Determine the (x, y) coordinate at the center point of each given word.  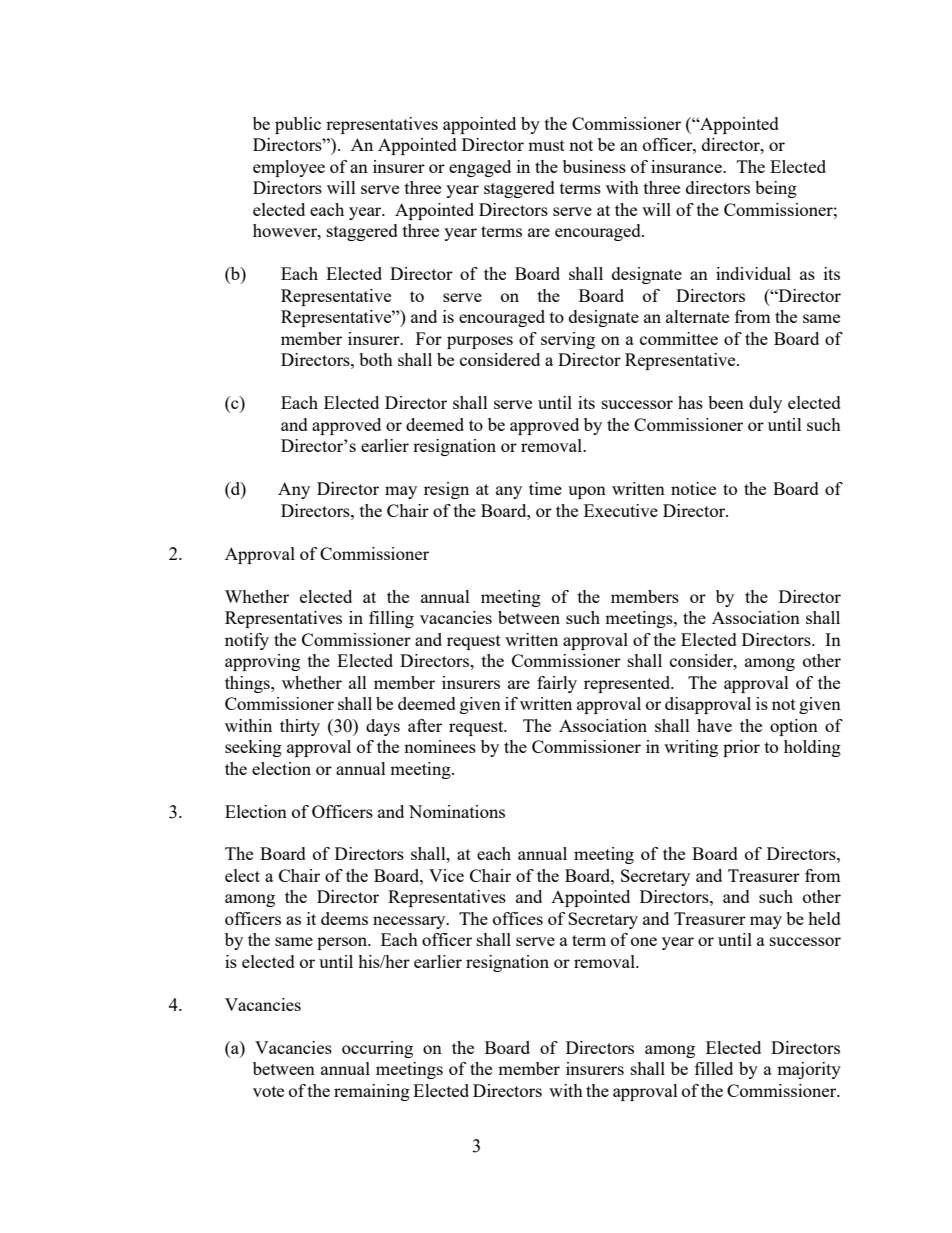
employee (289, 168)
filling (391, 619)
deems (344, 918)
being (776, 189)
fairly (557, 684)
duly (765, 404)
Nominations (457, 811)
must (546, 145)
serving (568, 340)
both (376, 359)
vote (268, 1091)
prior (741, 748)
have (714, 725)
